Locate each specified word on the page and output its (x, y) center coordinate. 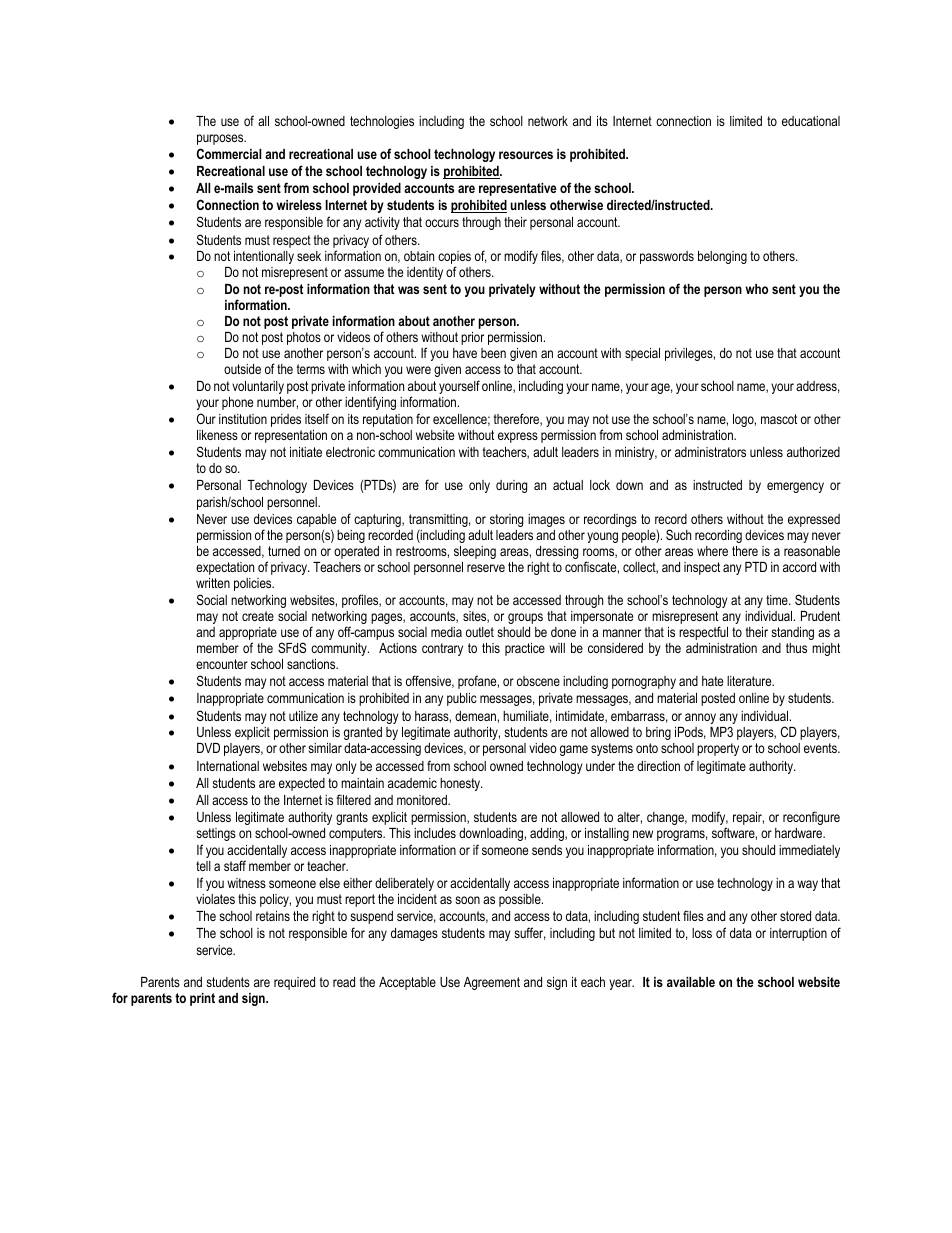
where (712, 551)
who (756, 289)
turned (284, 551)
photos (304, 338)
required (294, 983)
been (493, 353)
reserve (486, 568)
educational (811, 121)
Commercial (229, 153)
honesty (461, 784)
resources (526, 155)
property (718, 749)
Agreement (492, 983)
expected (302, 784)
